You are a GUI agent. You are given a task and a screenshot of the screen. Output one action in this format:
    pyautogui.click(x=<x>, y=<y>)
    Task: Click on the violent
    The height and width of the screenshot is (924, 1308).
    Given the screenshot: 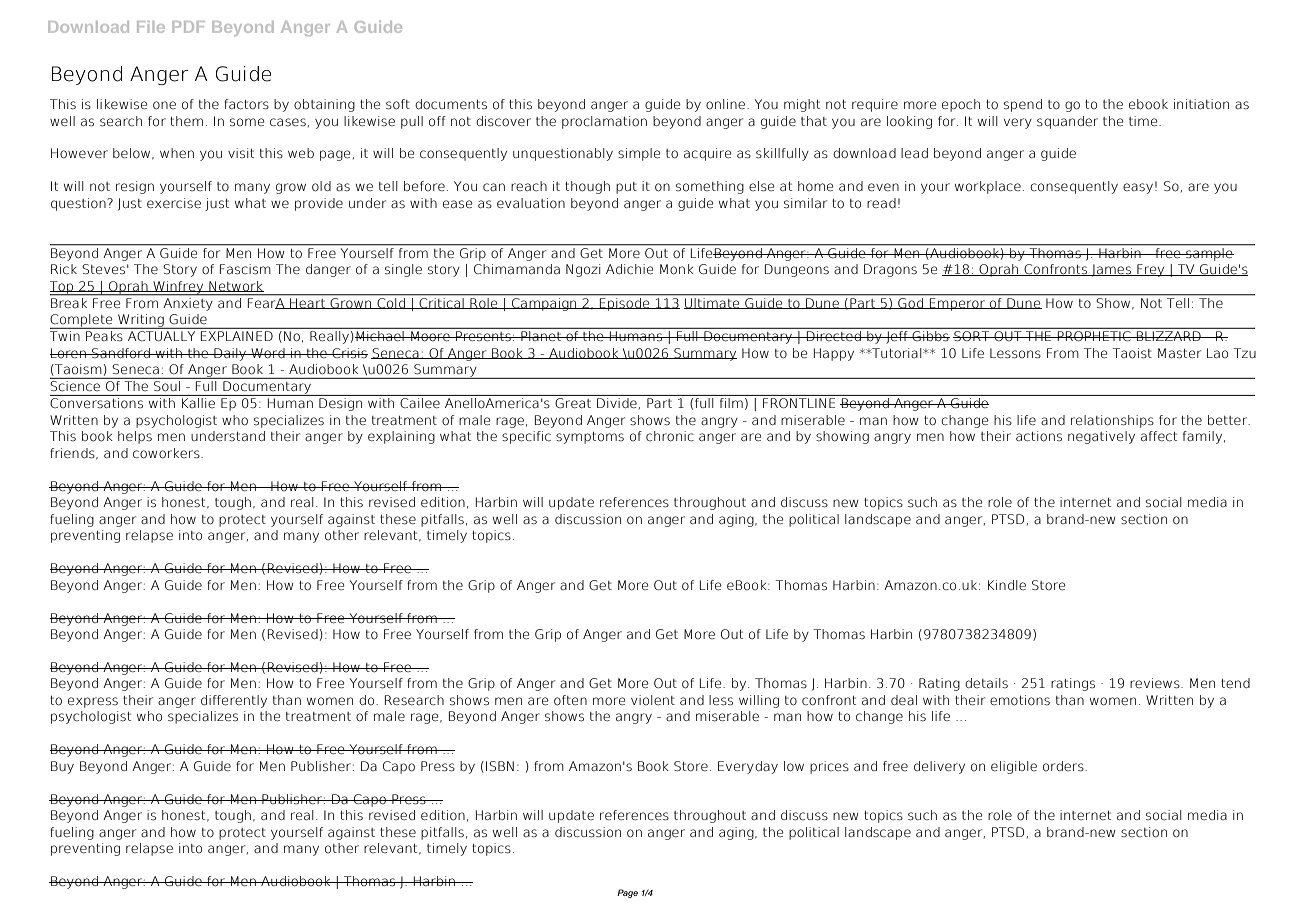 What is the action you would take?
    pyautogui.click(x=653, y=700)
